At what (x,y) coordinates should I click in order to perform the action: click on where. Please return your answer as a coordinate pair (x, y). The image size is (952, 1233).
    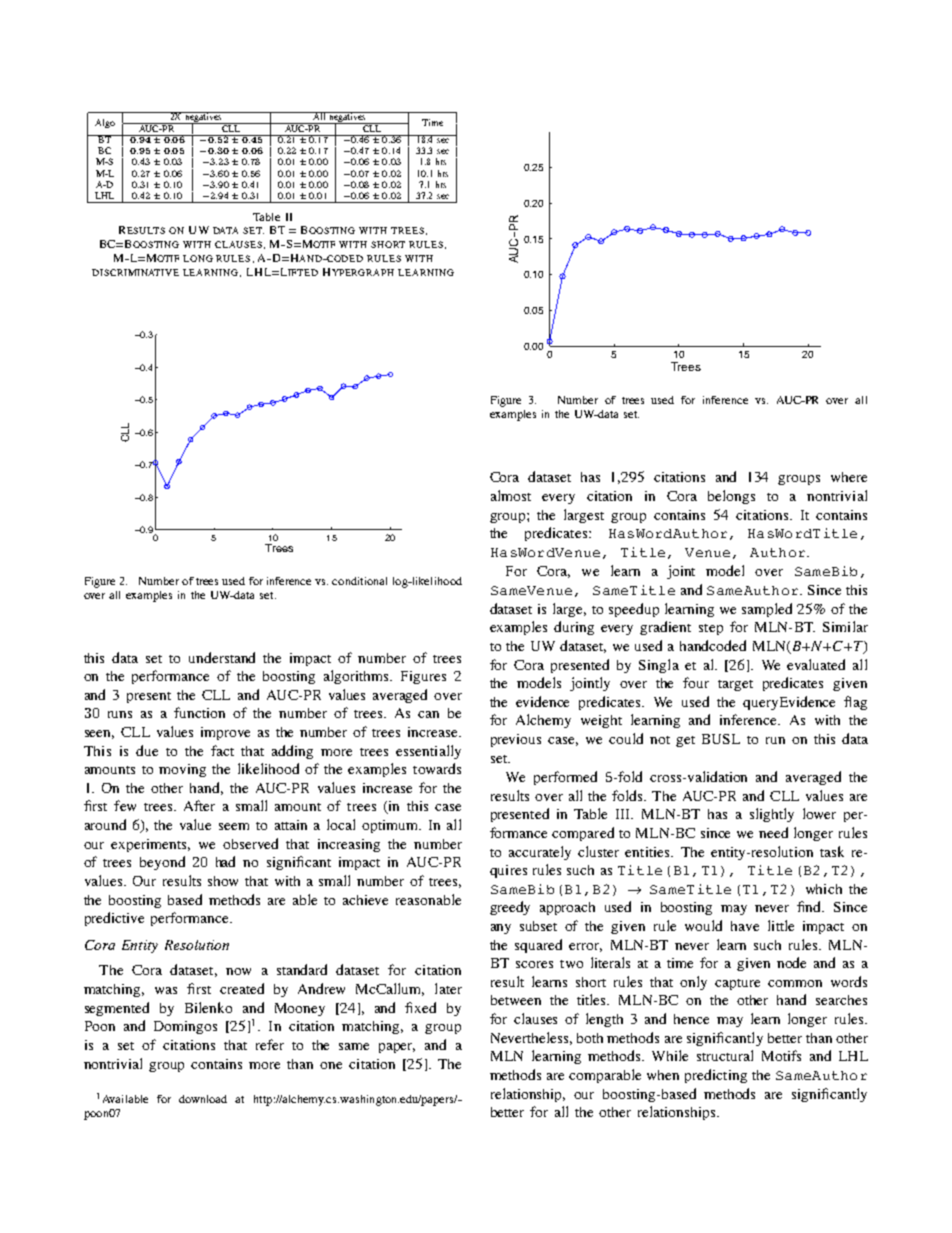
    Looking at the image, I should click on (849, 477).
